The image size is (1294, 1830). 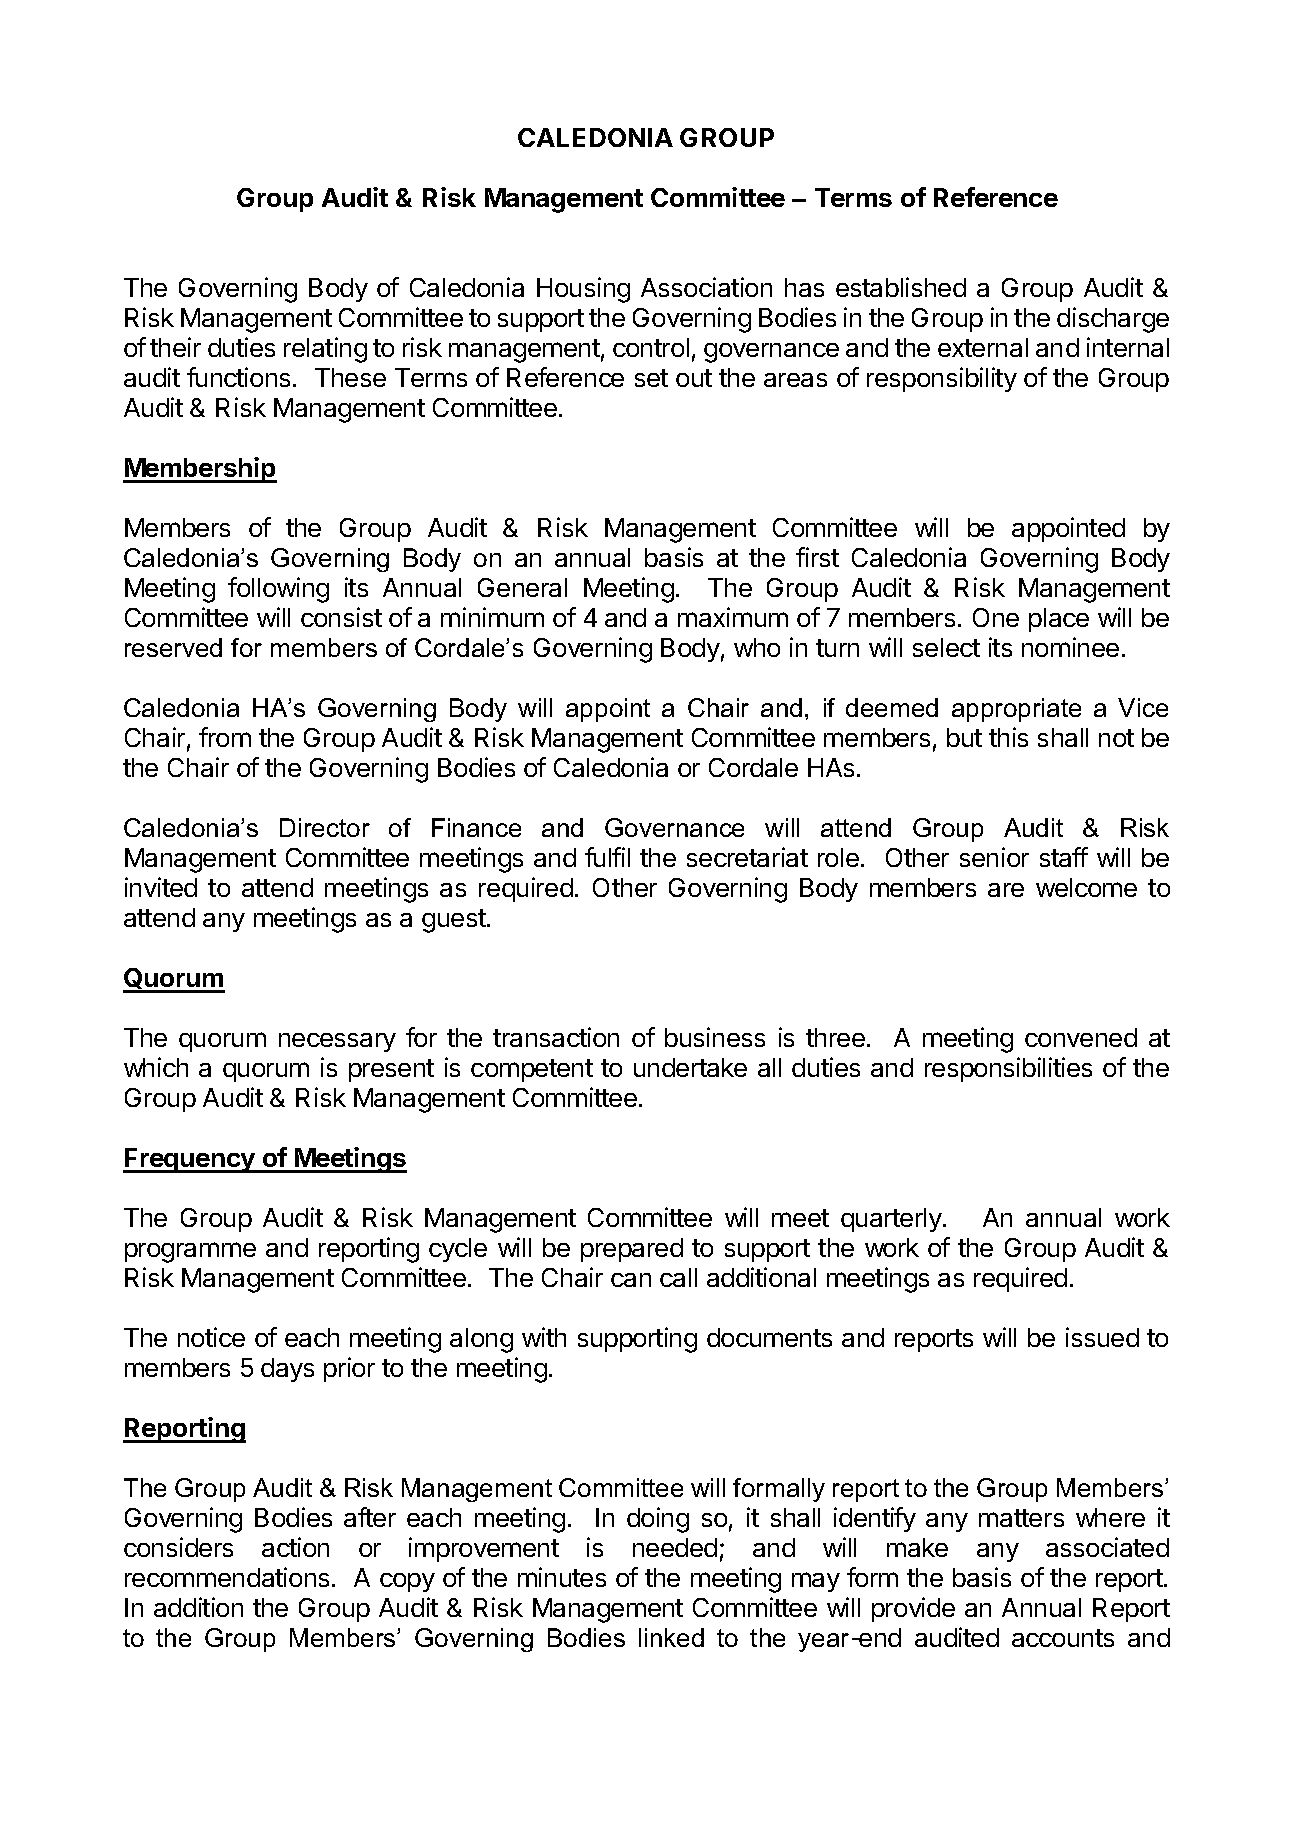 What do you see at coordinates (190, 1252) in the screenshot?
I see `programme` at bounding box center [190, 1252].
